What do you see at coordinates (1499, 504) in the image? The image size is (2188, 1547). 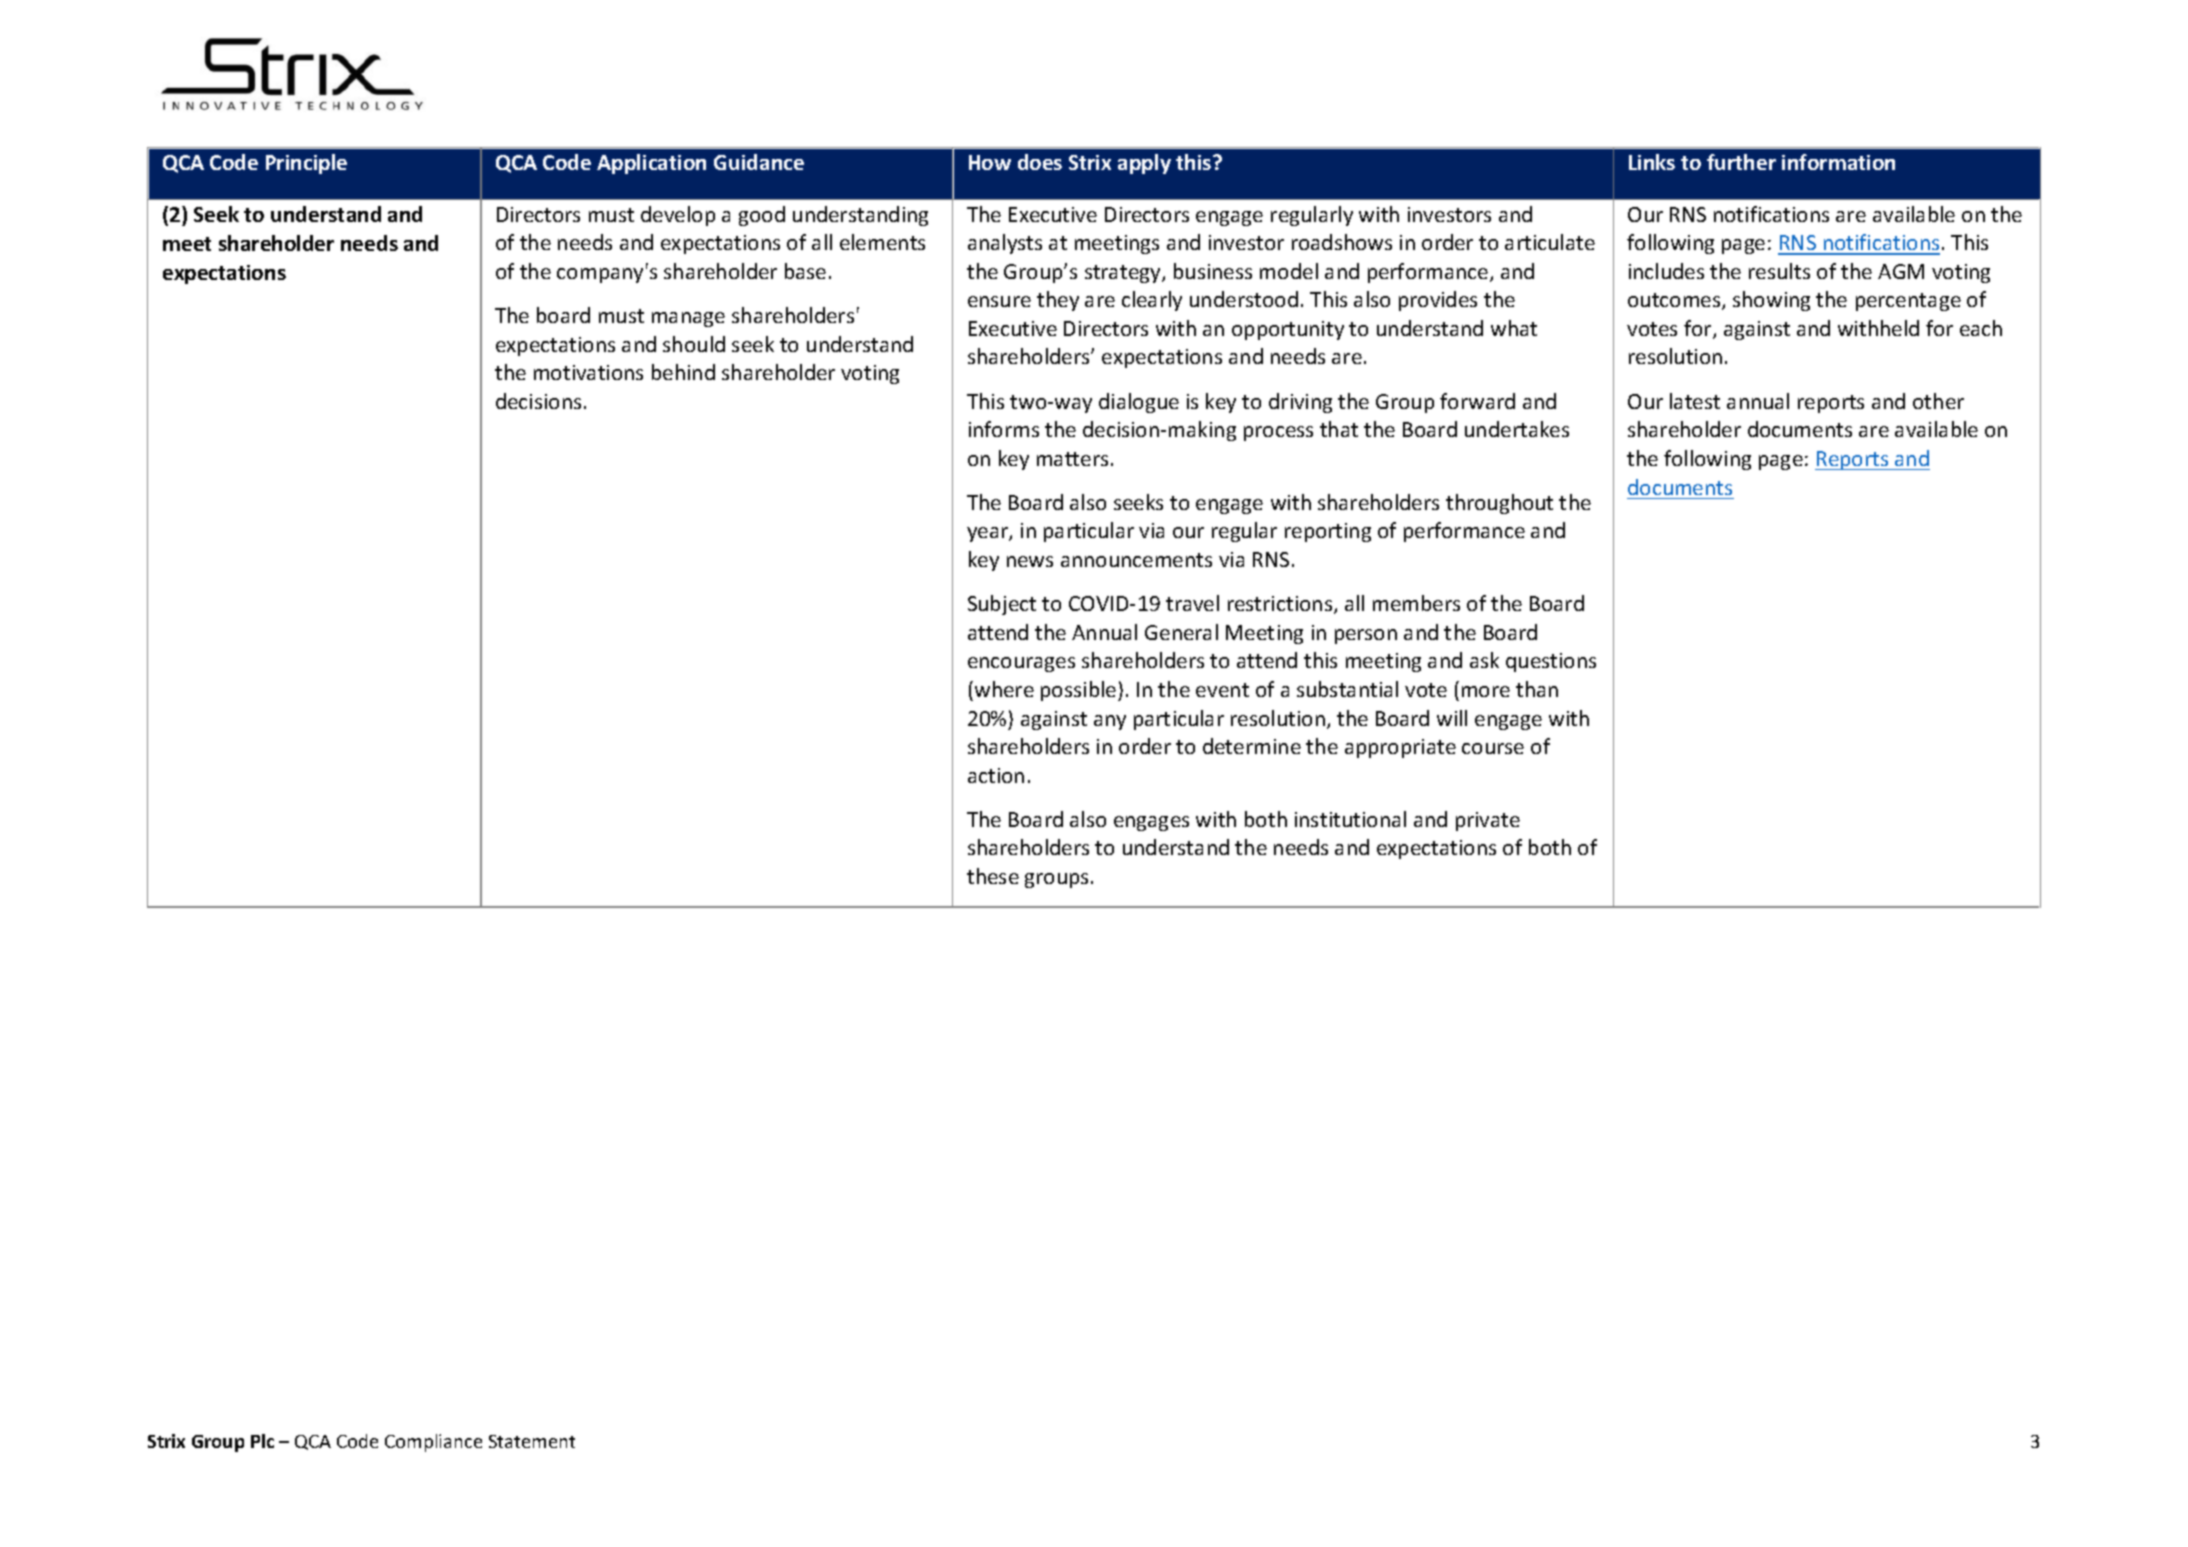 I see `throughout` at bounding box center [1499, 504].
